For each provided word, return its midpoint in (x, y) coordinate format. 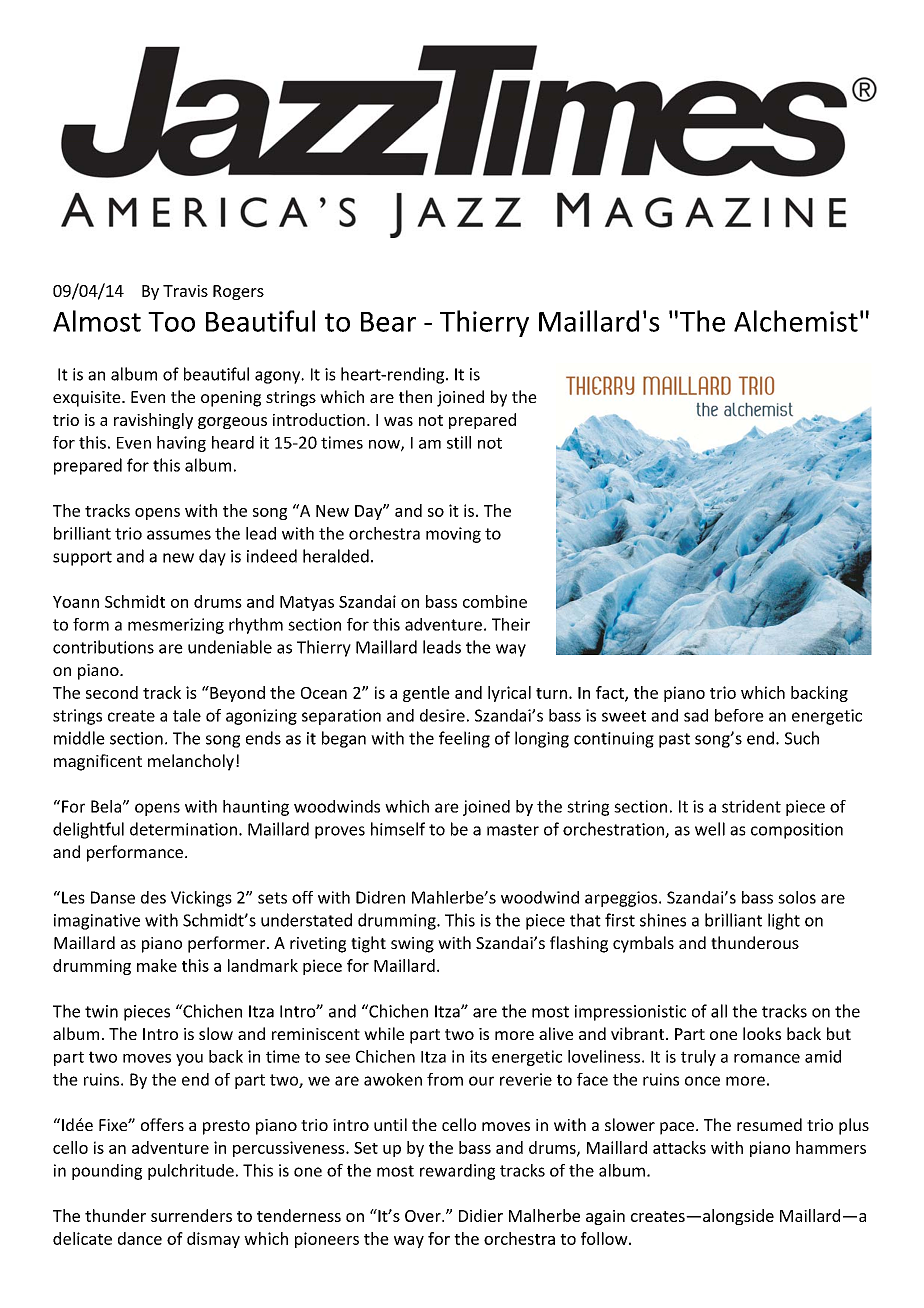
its (478, 1056)
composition (797, 831)
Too (171, 322)
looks (762, 1033)
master (513, 830)
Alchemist (796, 321)
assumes (179, 535)
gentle (426, 694)
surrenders (191, 1215)
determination (183, 829)
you (189, 1060)
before (739, 715)
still (459, 442)
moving (453, 535)
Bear (388, 322)
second (112, 692)
